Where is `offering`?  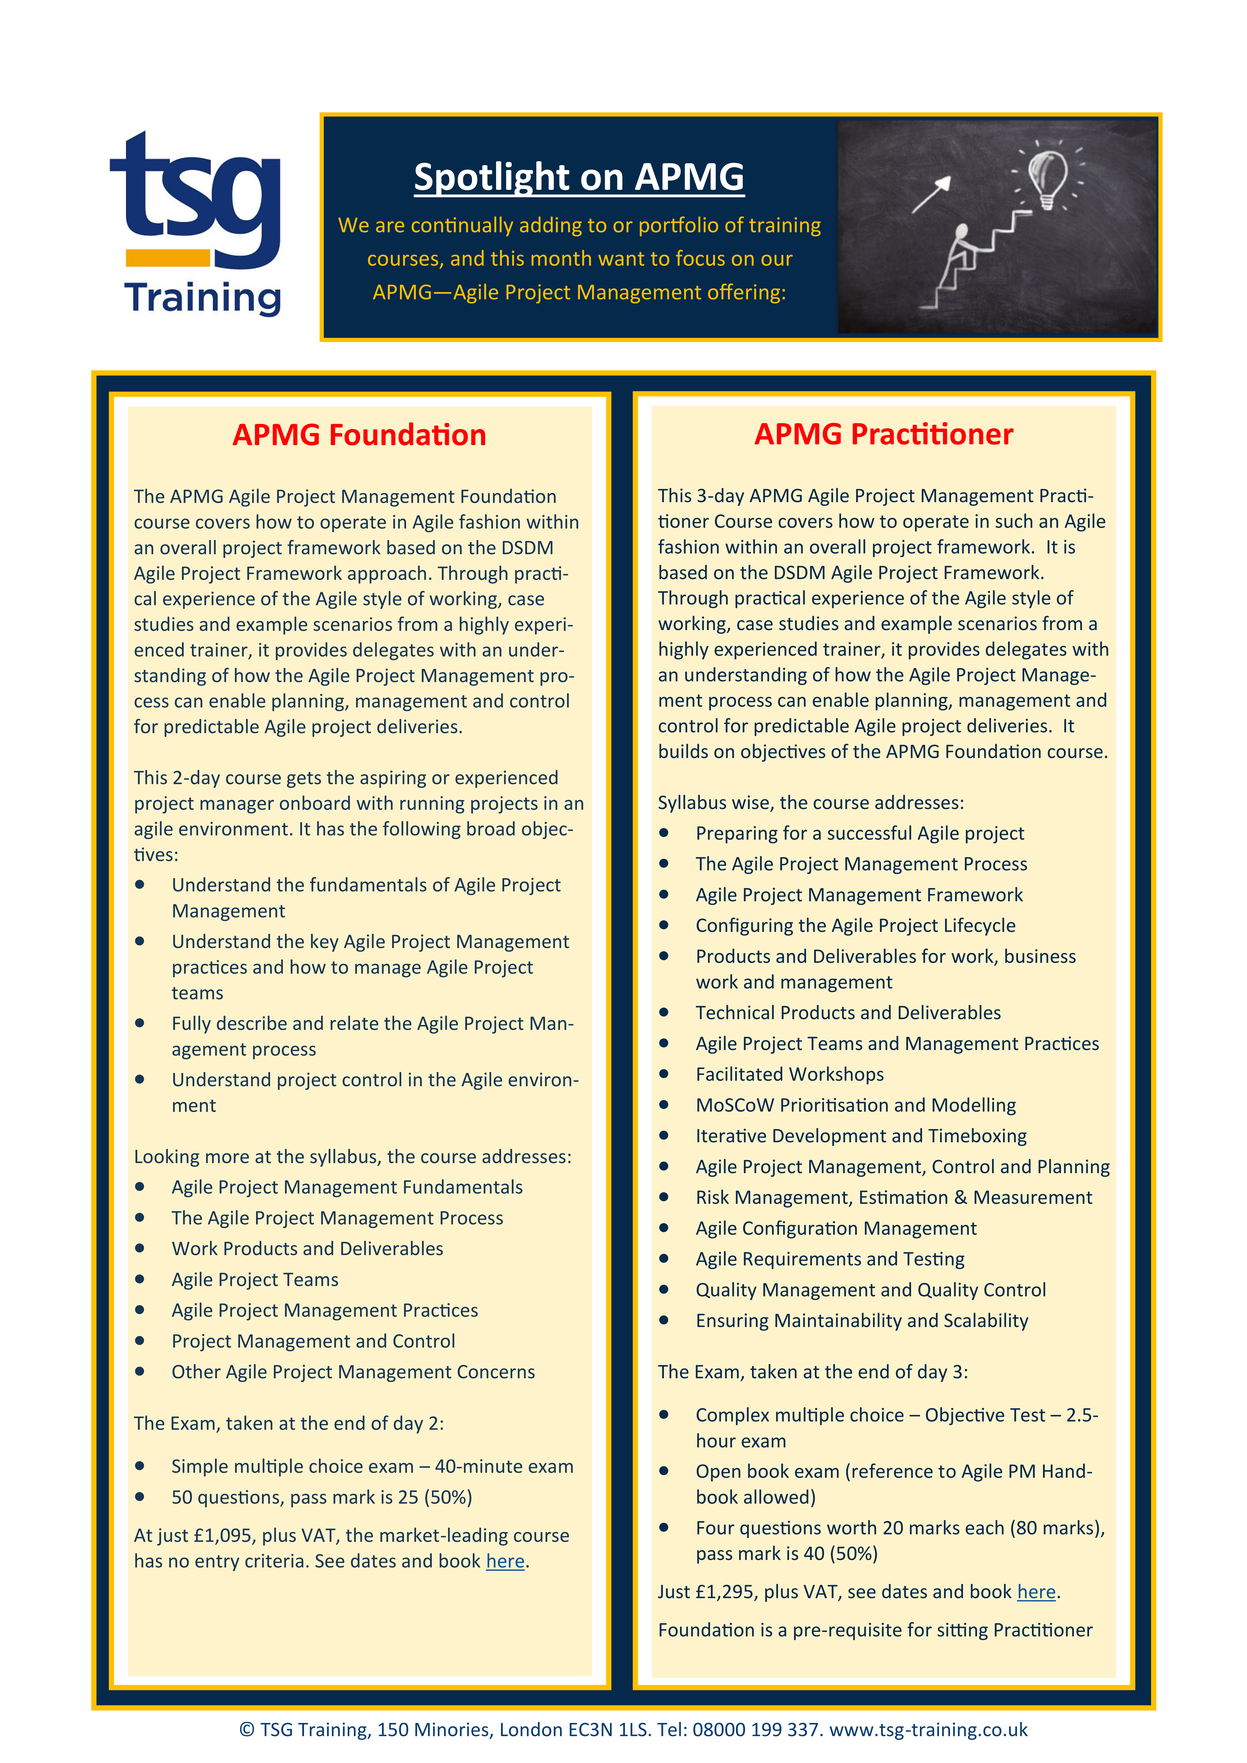
offering is located at coordinates (745, 293).
